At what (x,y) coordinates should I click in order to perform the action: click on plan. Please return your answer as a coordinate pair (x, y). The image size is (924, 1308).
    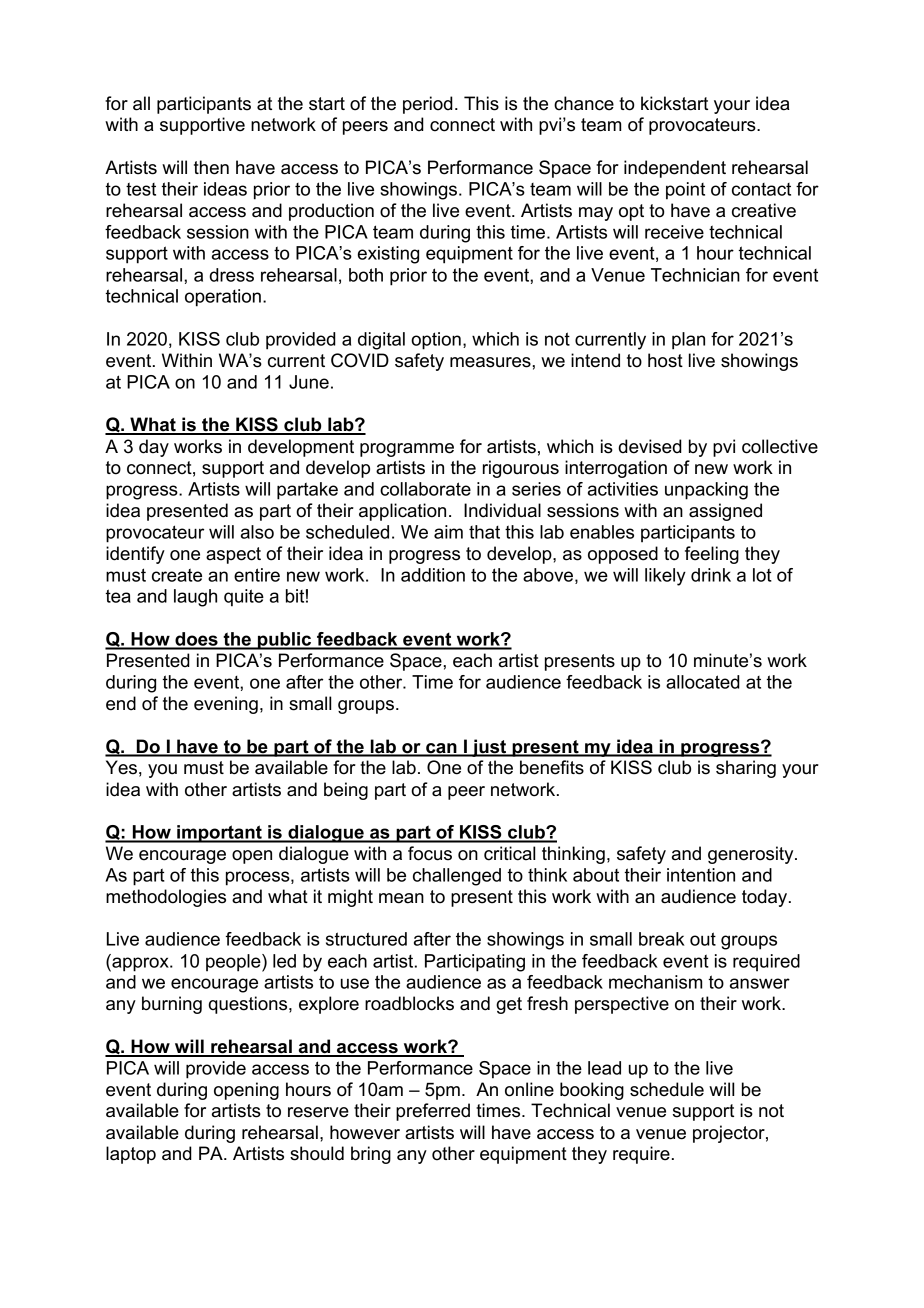
    Looking at the image, I should click on (688, 341).
